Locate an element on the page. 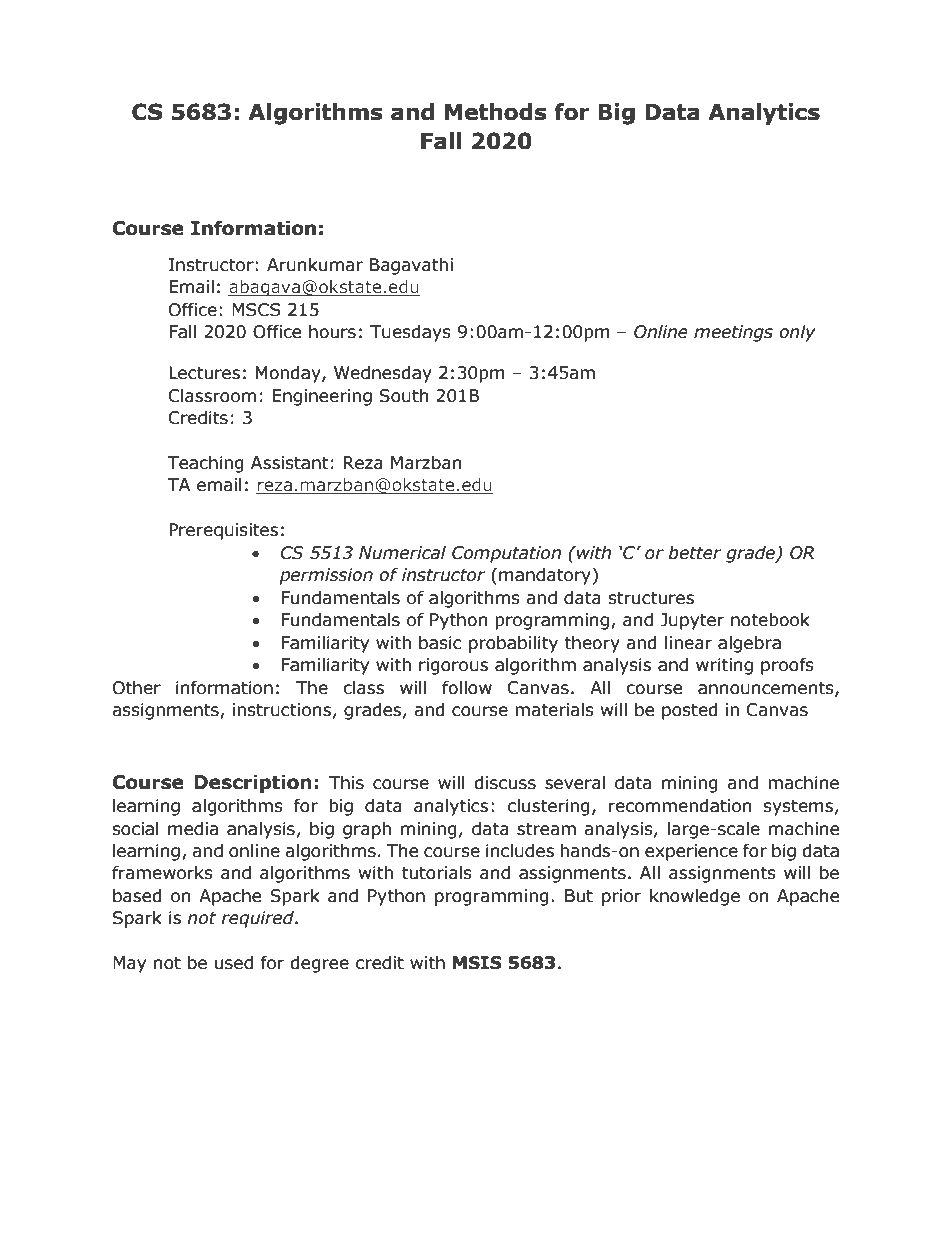 The height and width of the document is (1233, 952). Methods is located at coordinates (496, 112).
